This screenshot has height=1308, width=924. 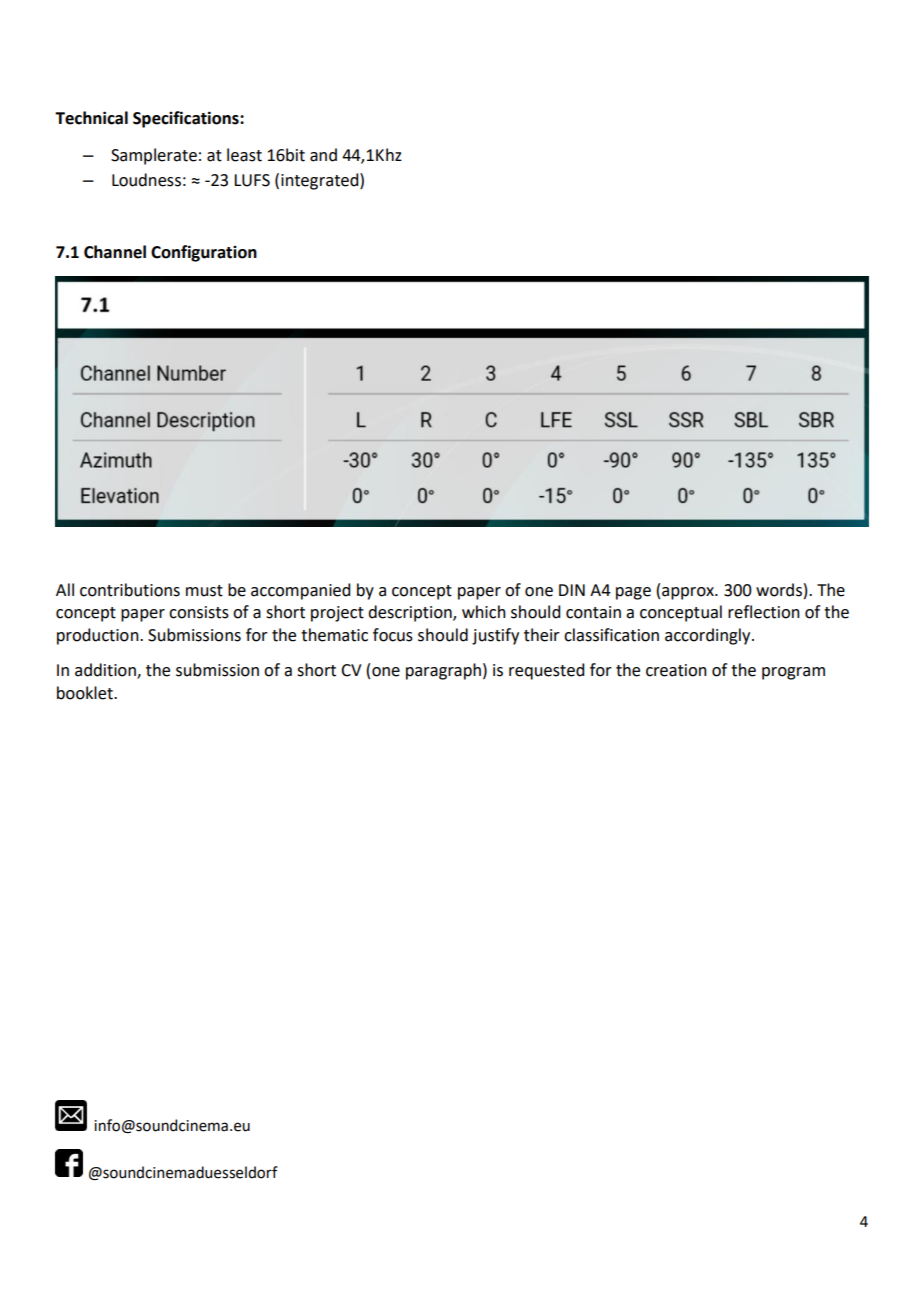 I want to click on integrated, so click(x=321, y=181).
